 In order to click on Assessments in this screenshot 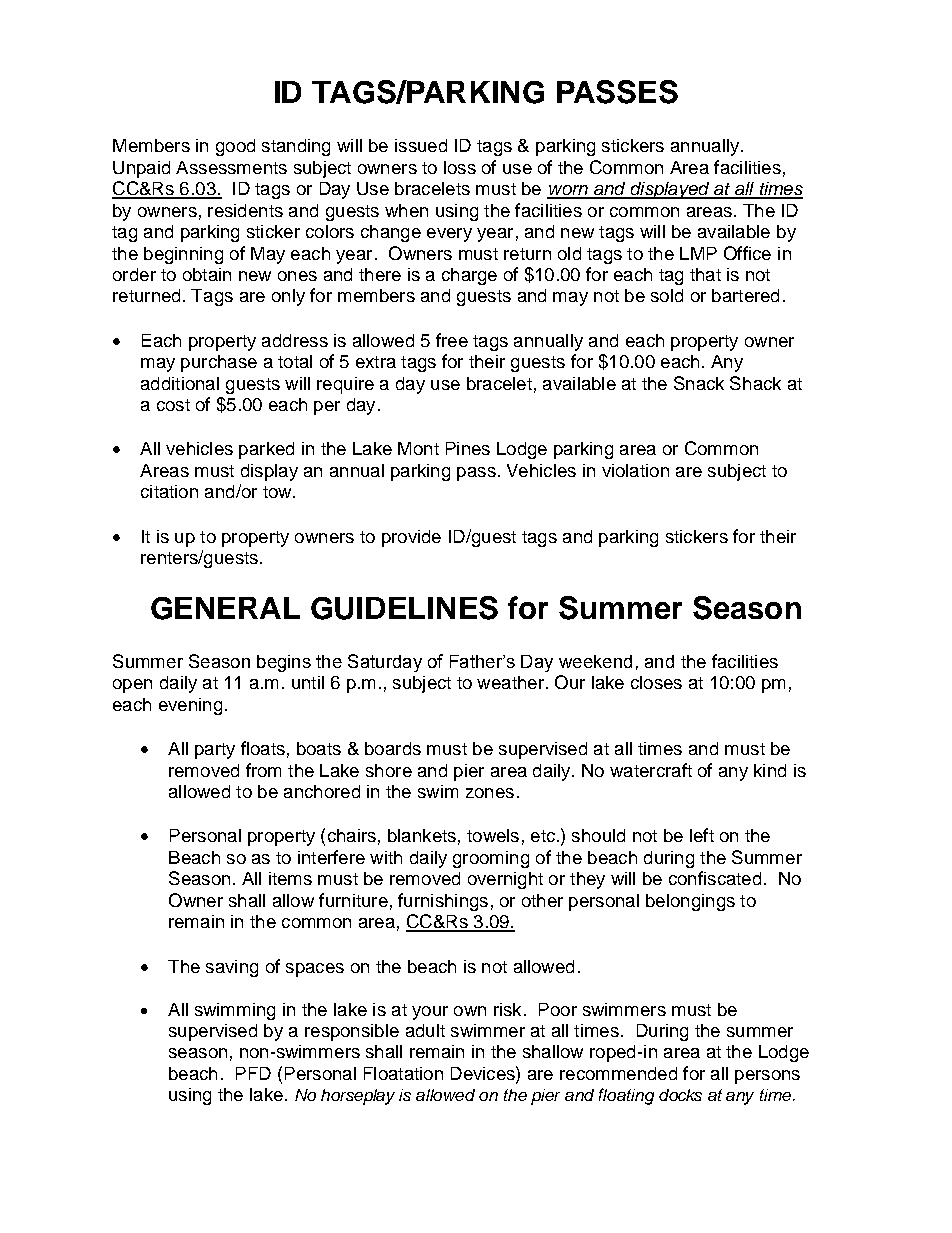, I will do `click(231, 167)`.
